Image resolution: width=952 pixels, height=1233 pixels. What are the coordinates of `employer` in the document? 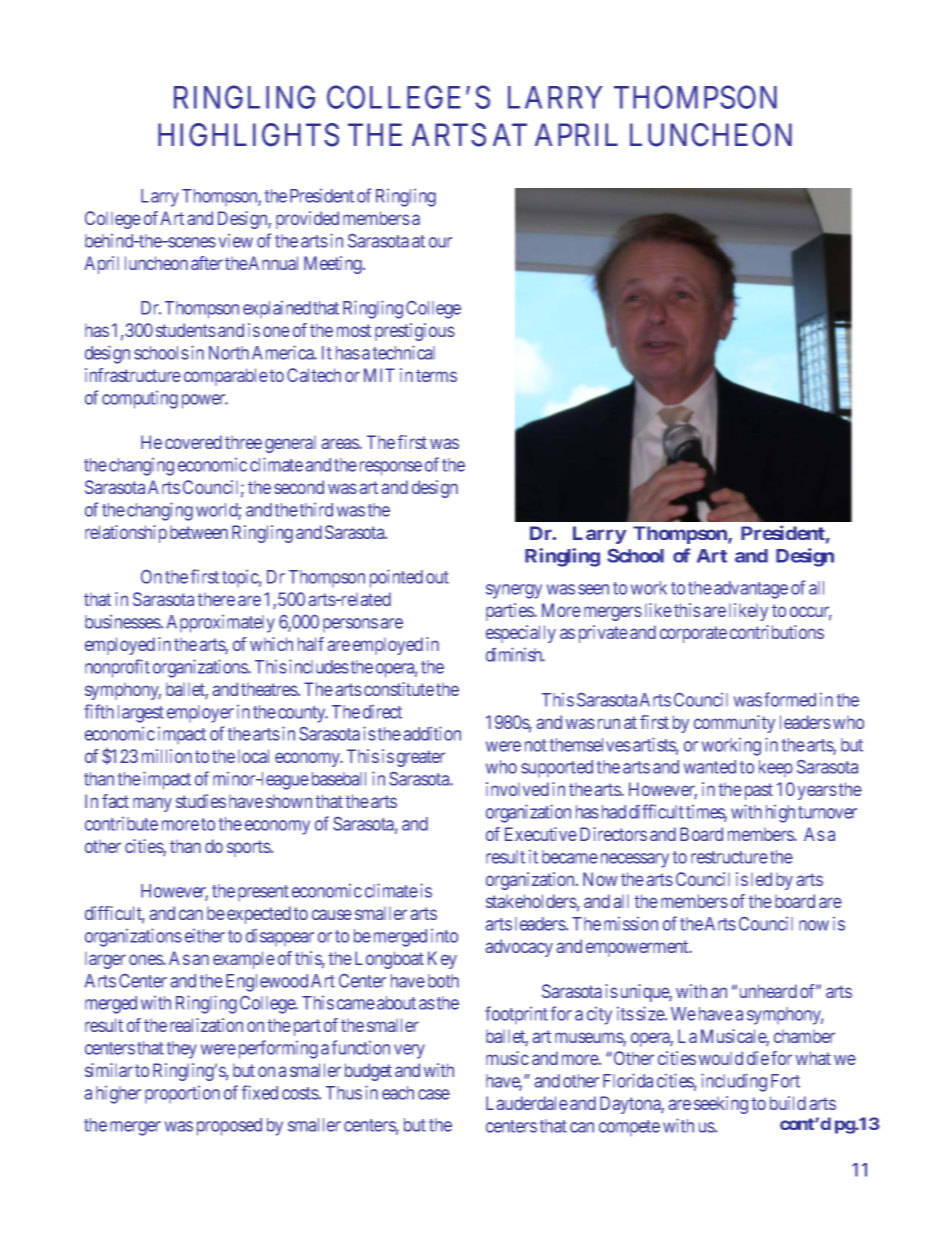 It's located at (200, 714).
